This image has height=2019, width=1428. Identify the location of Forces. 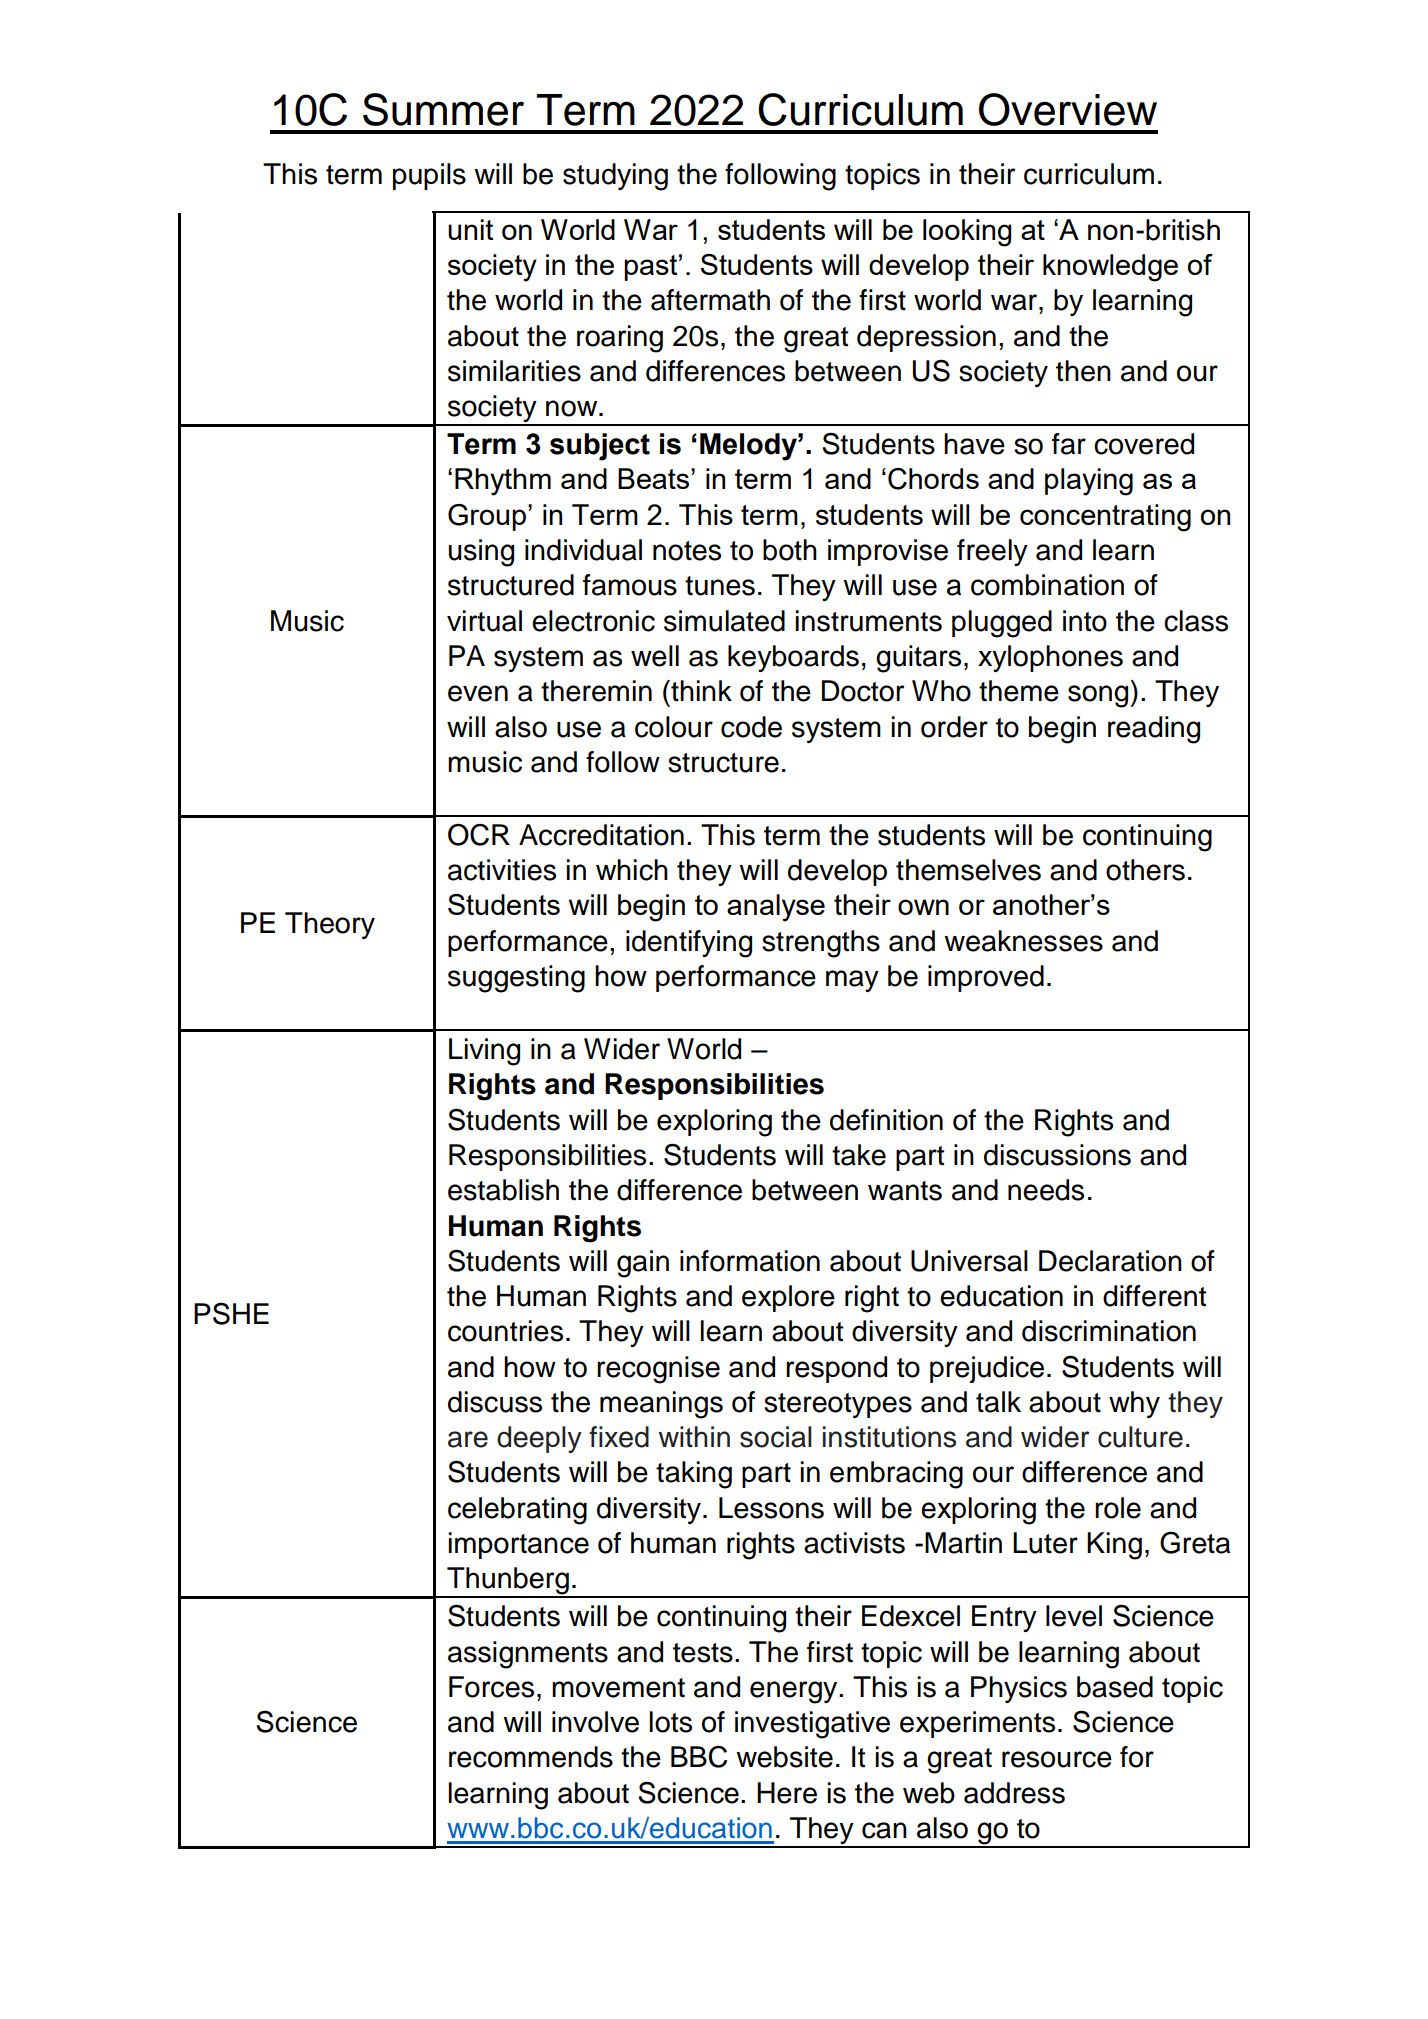
(491, 1687).
